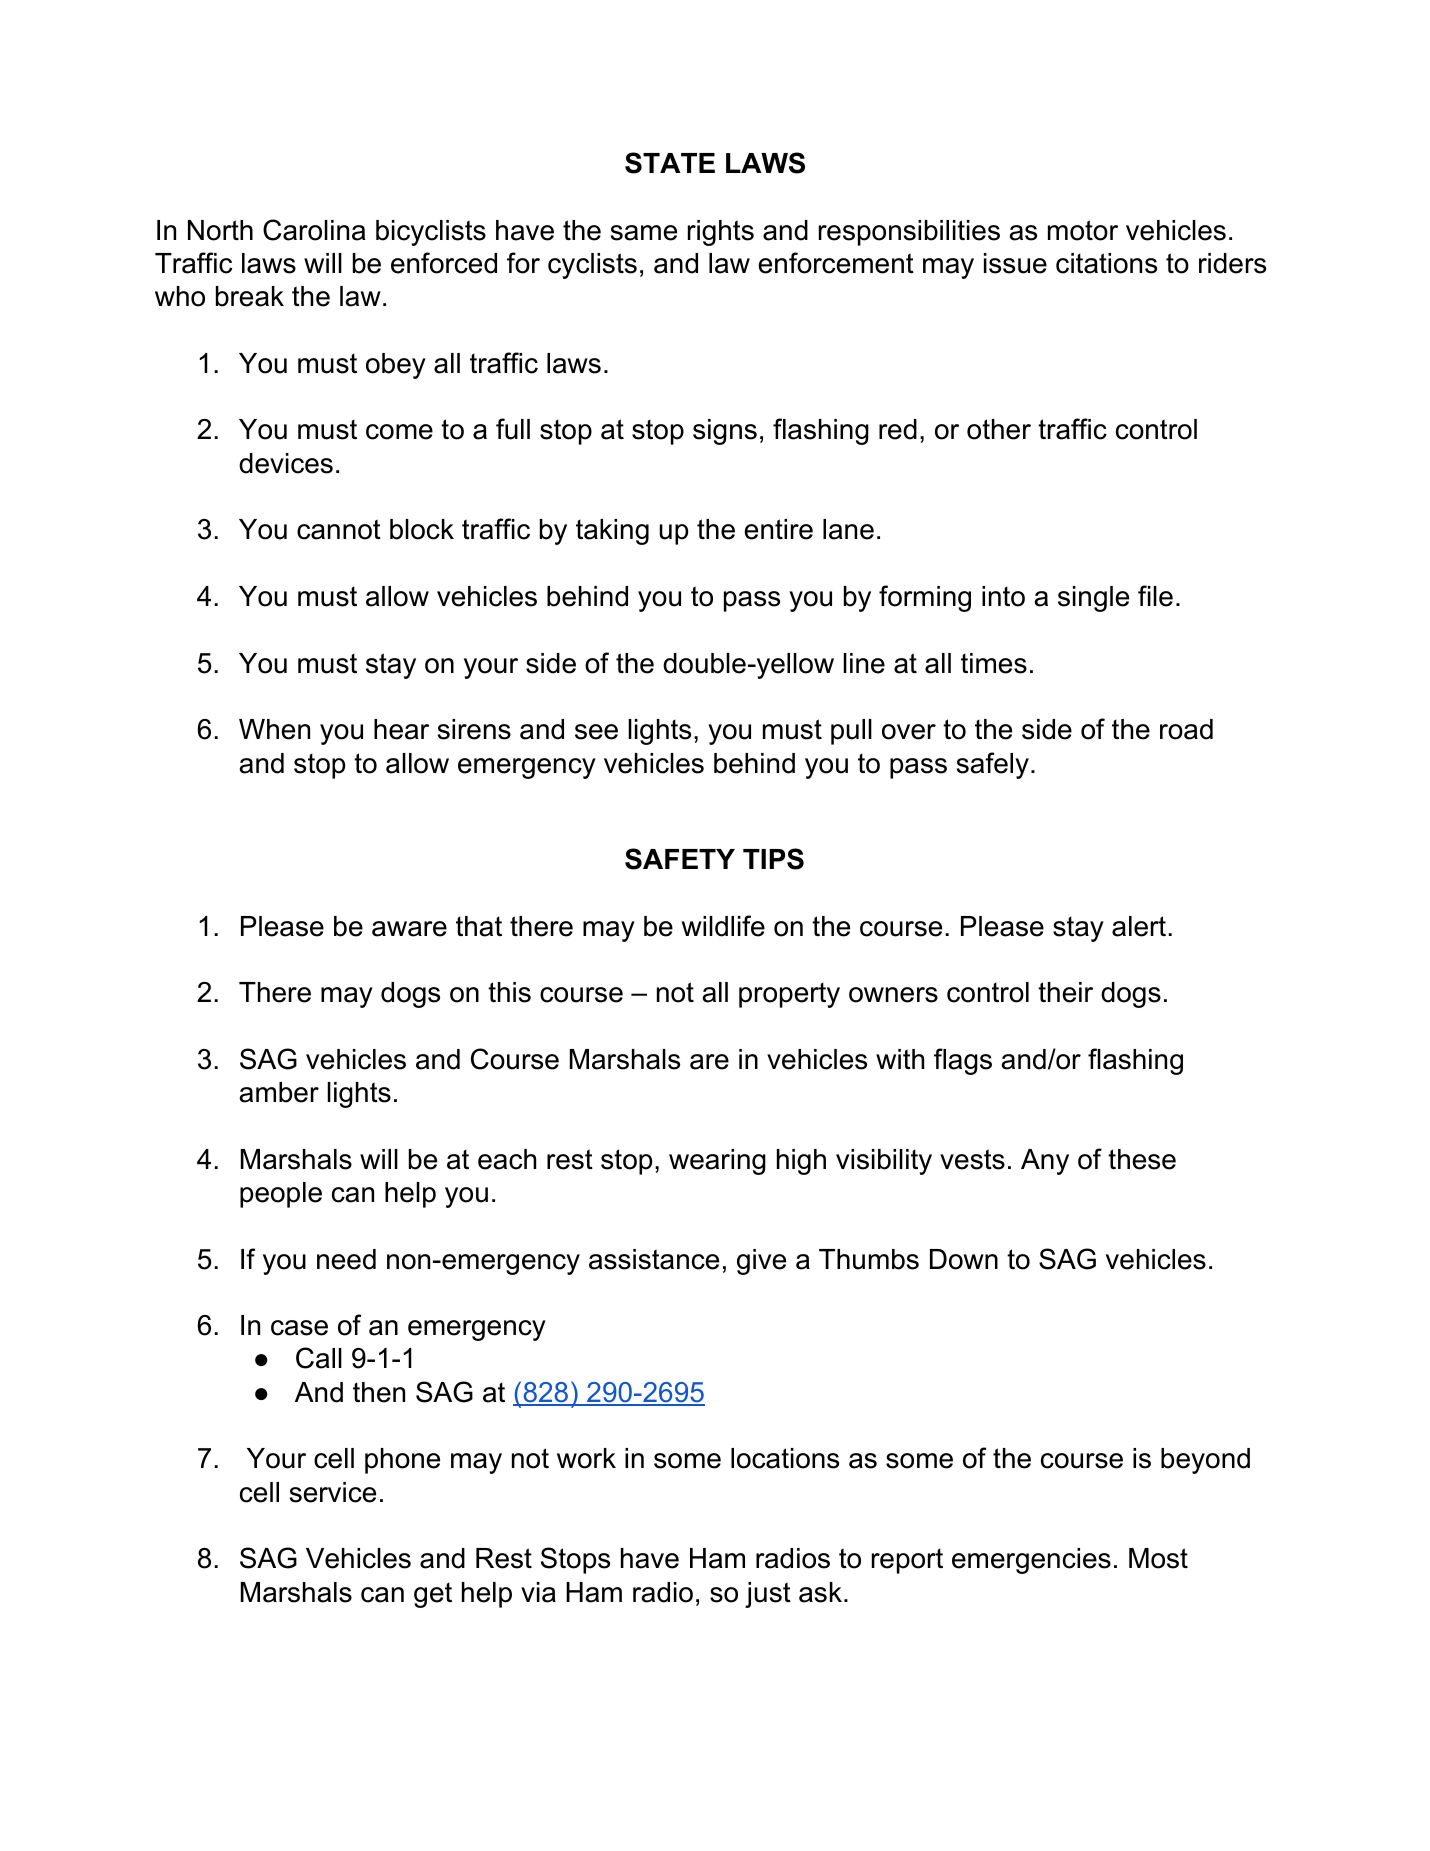 The width and height of the screenshot is (1430, 1851). What do you see at coordinates (1139, 926) in the screenshot?
I see `alert` at bounding box center [1139, 926].
